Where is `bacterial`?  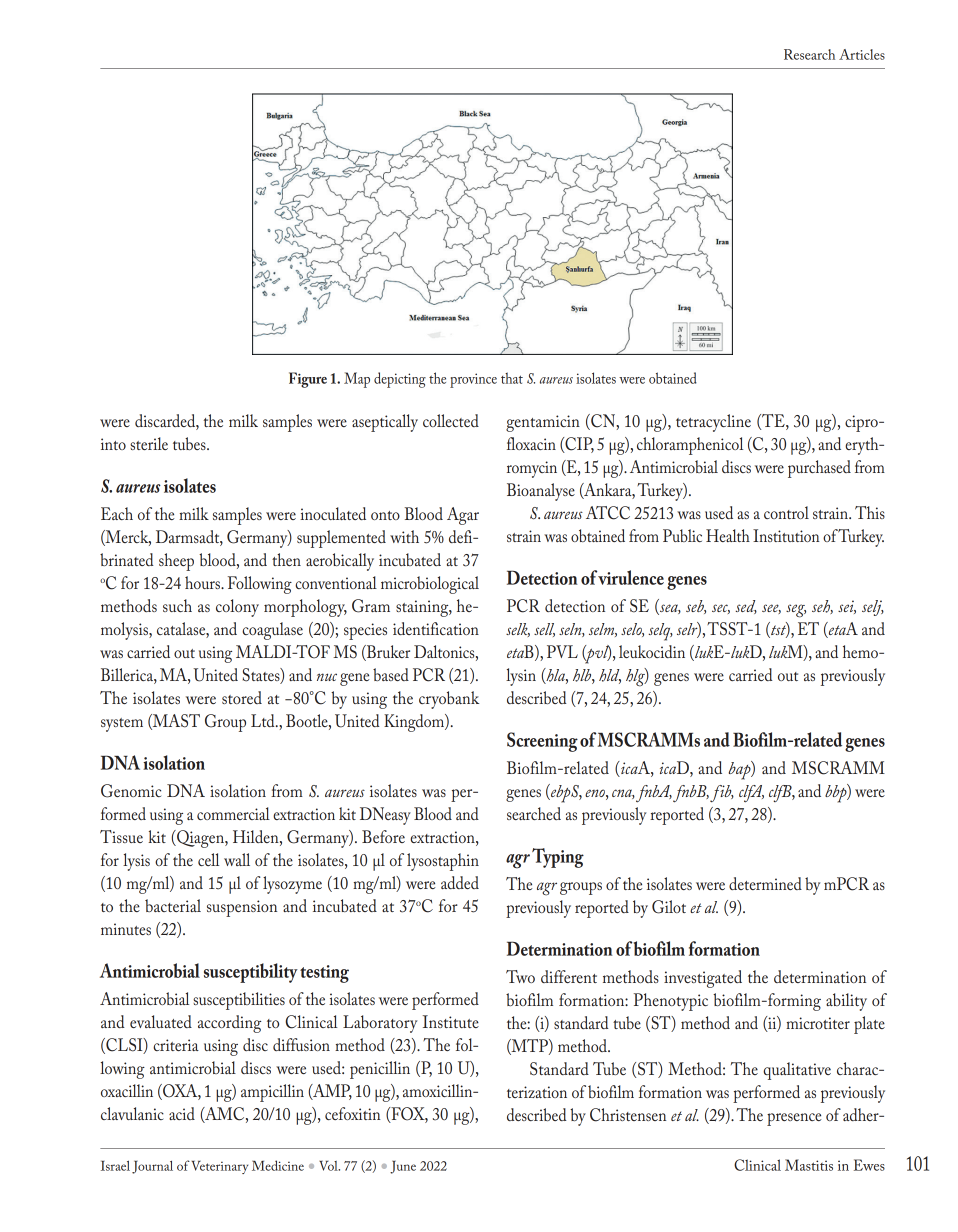
bacterial is located at coordinates (173, 905).
